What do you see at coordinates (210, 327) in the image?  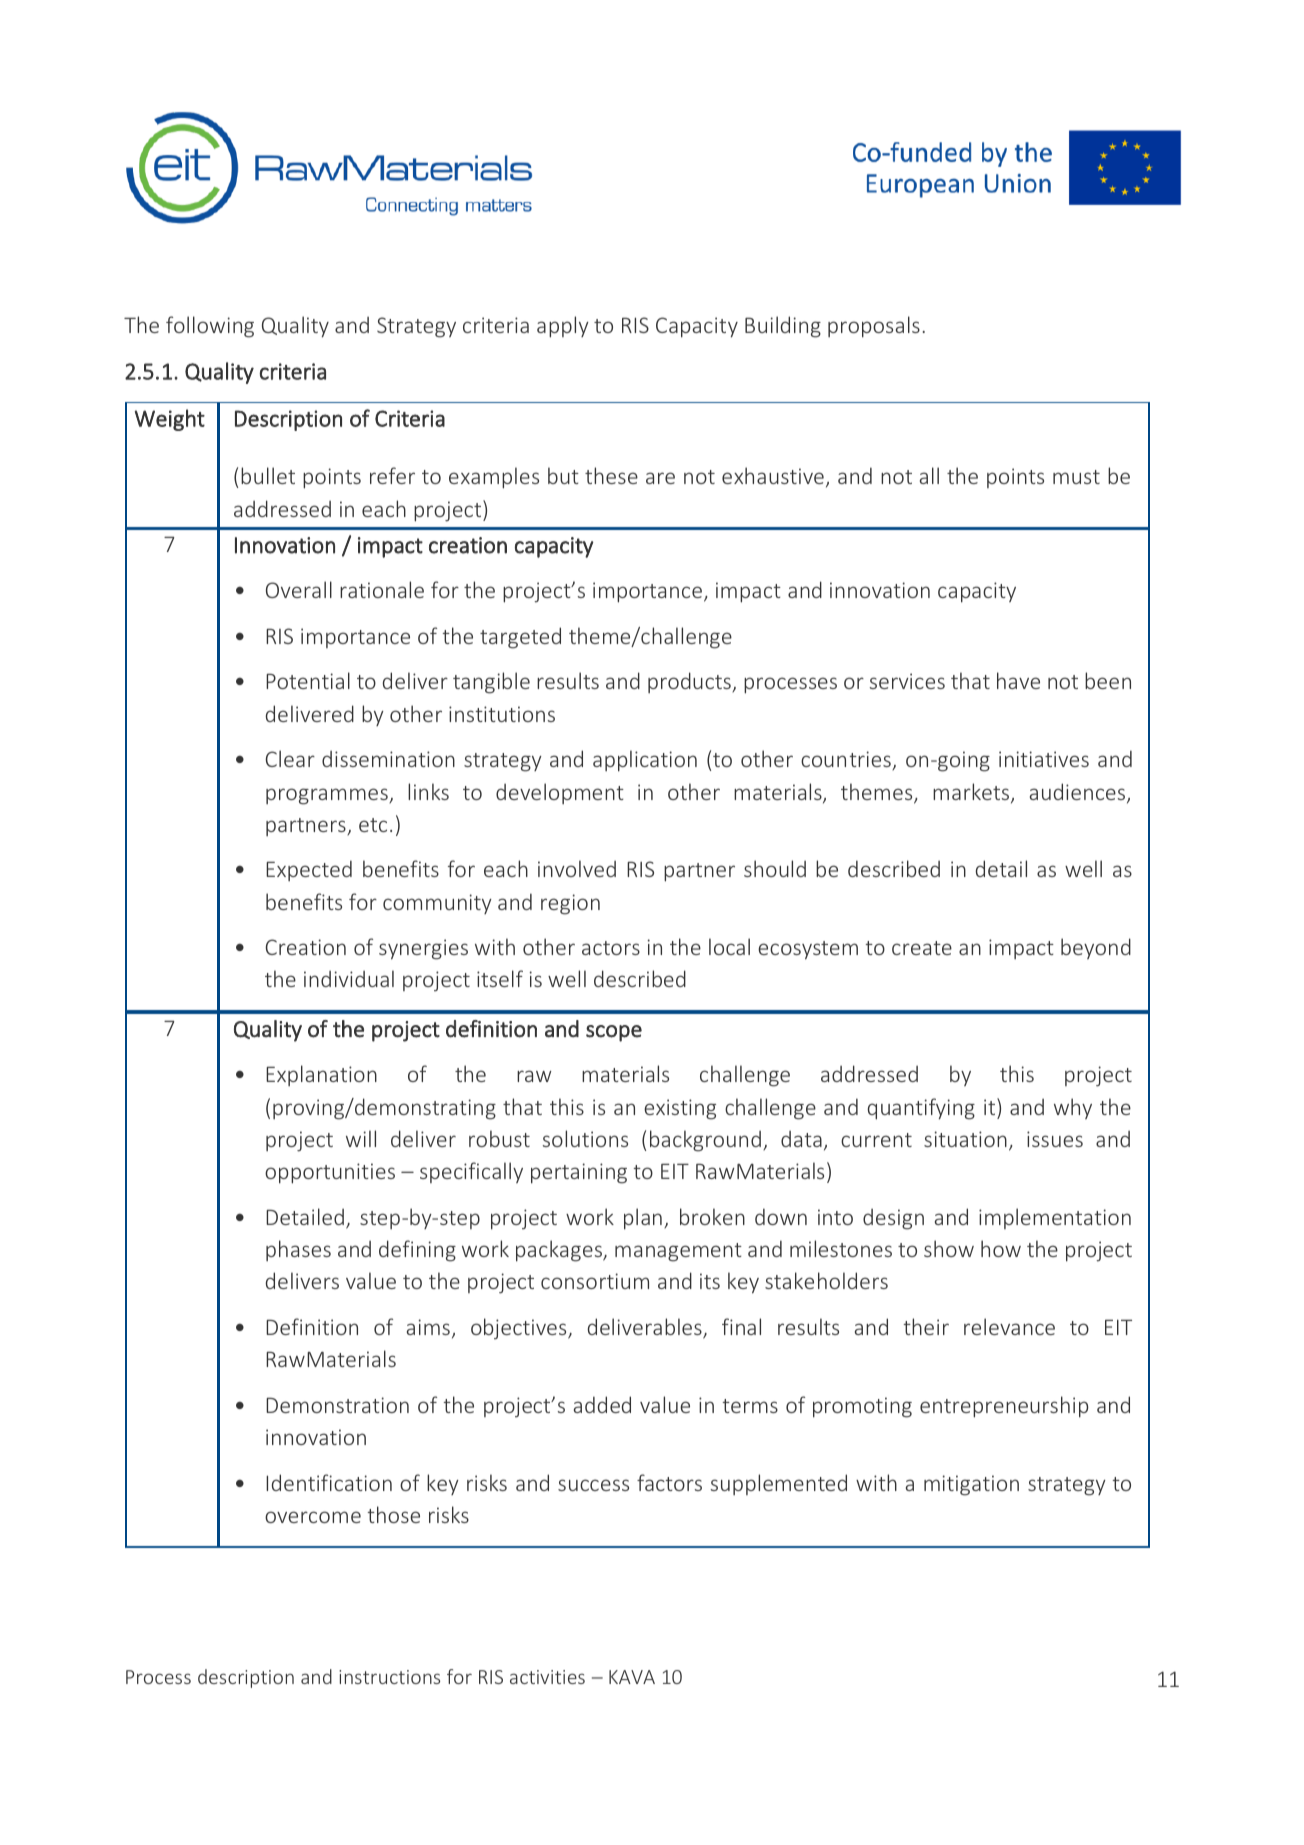 I see `following` at bounding box center [210, 327].
